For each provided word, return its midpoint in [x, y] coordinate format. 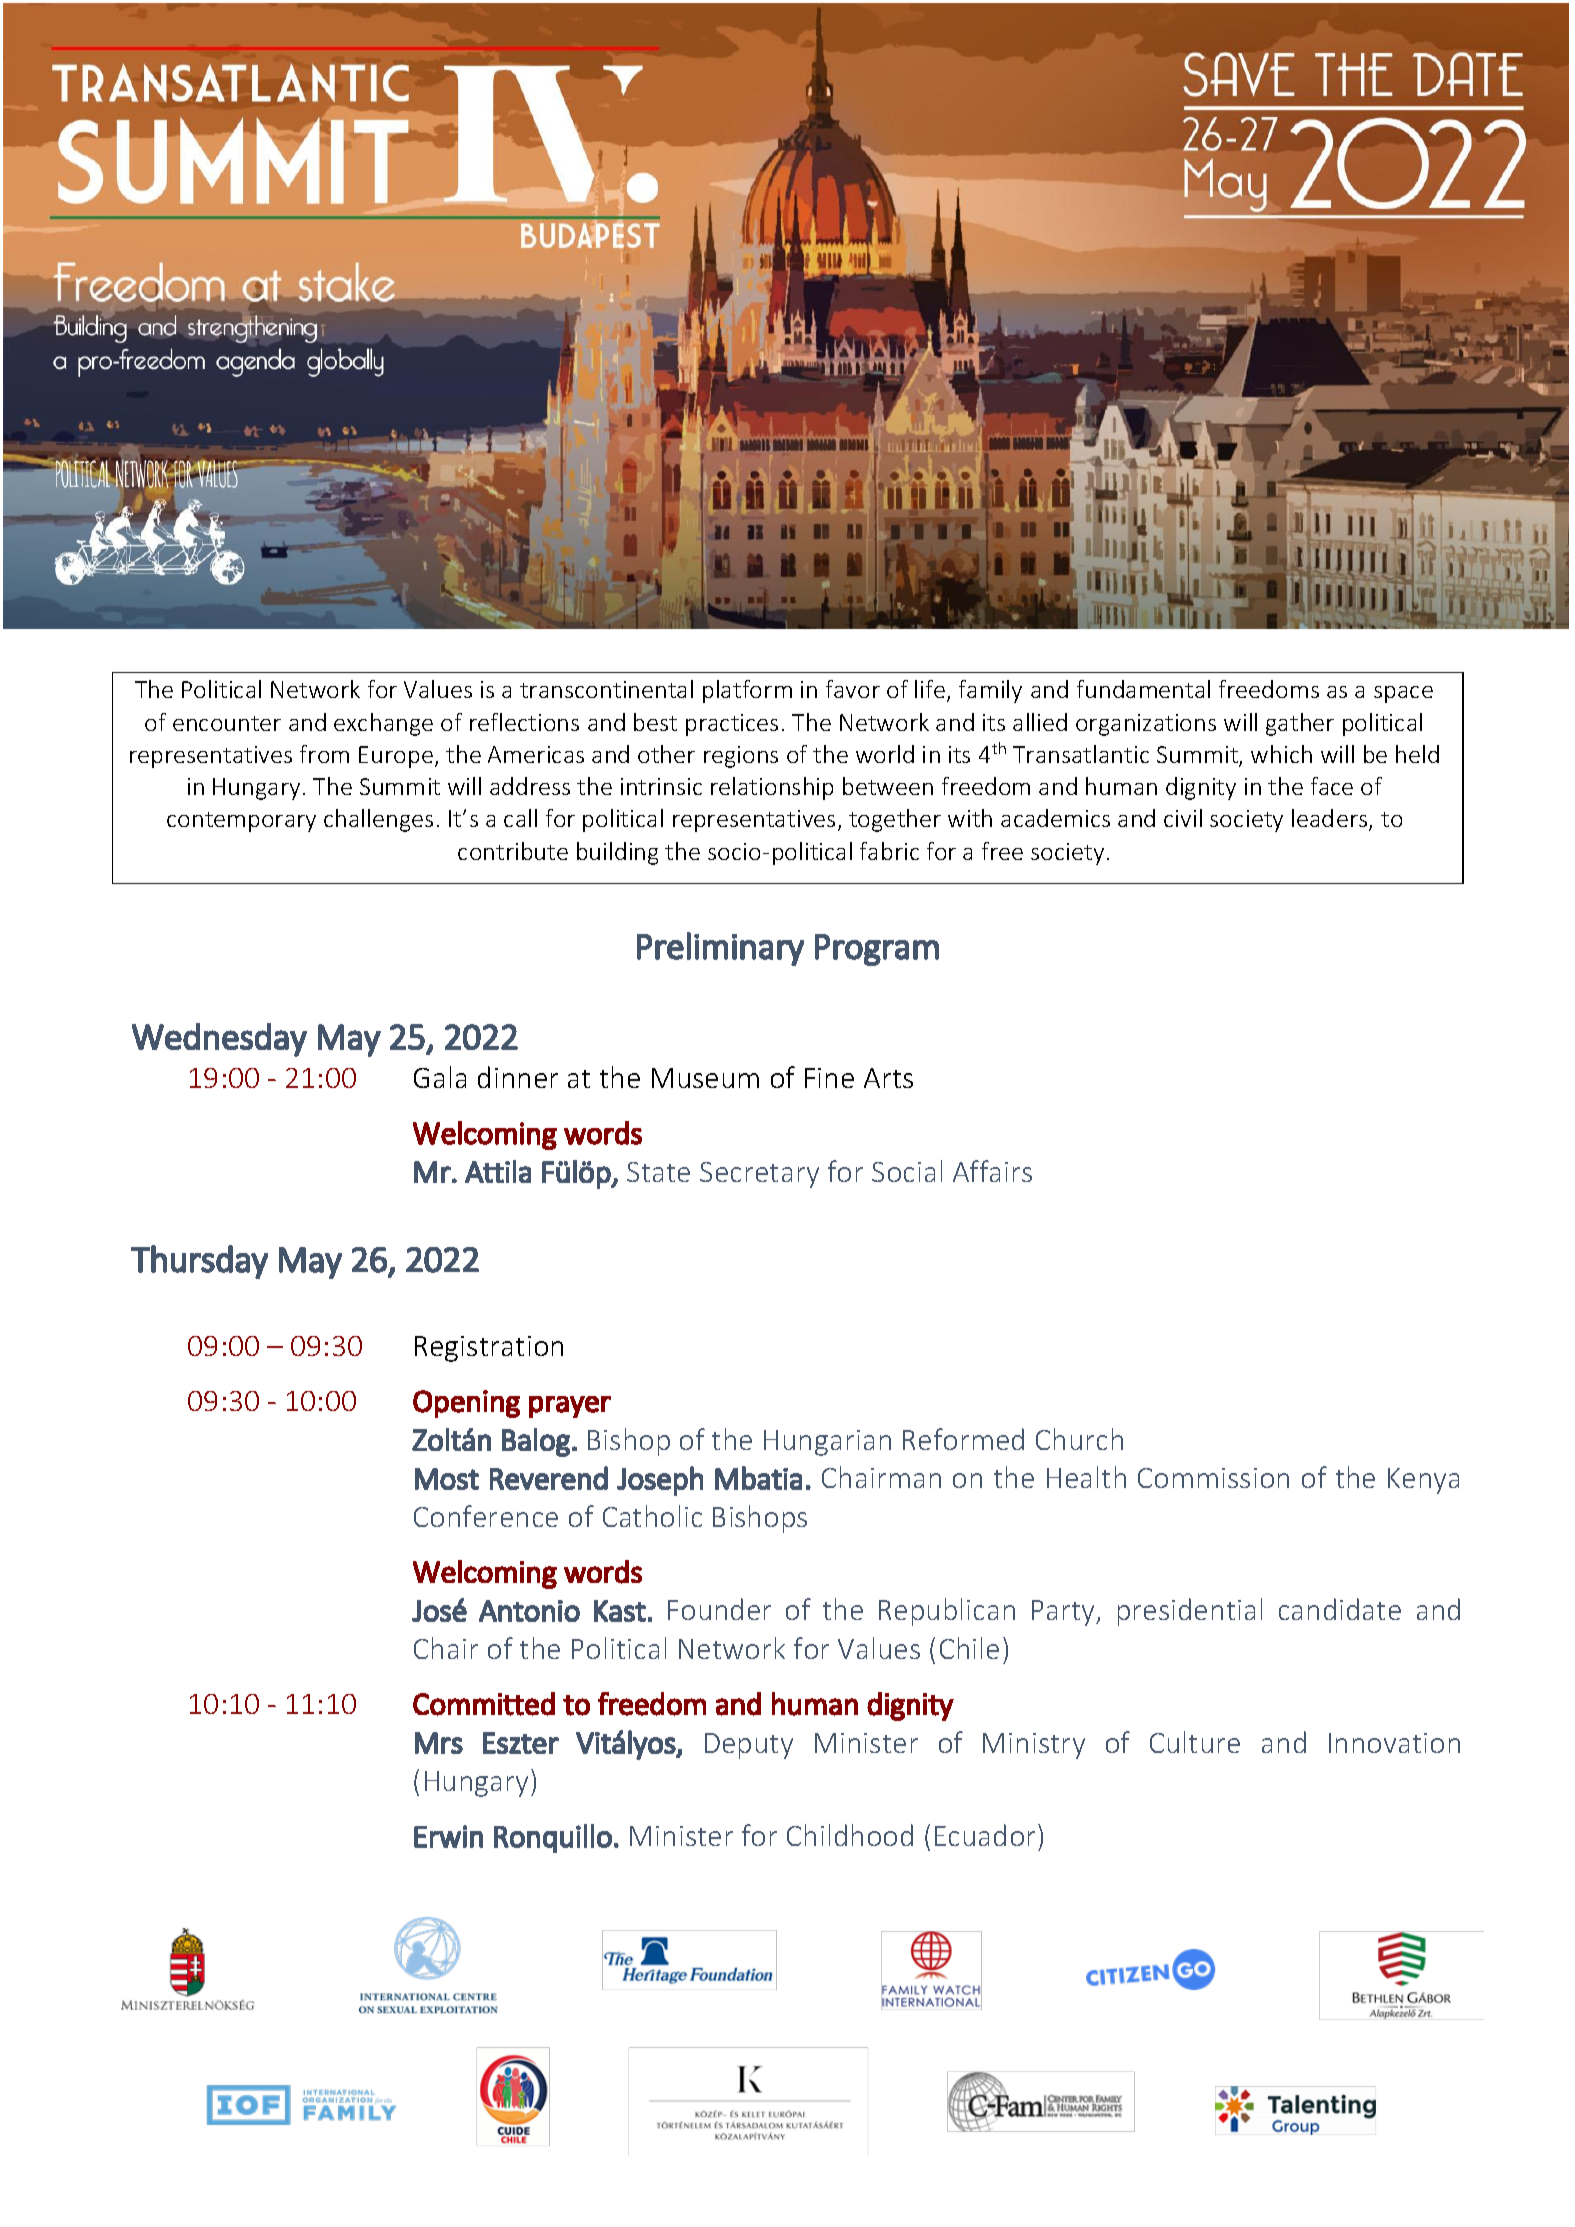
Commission [1213, 1478]
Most [447, 1479]
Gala [440, 1077]
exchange [383, 724]
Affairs [992, 1171]
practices [732, 725]
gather [1300, 724]
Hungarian [827, 1443]
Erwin [448, 1836]
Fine [829, 1078]
